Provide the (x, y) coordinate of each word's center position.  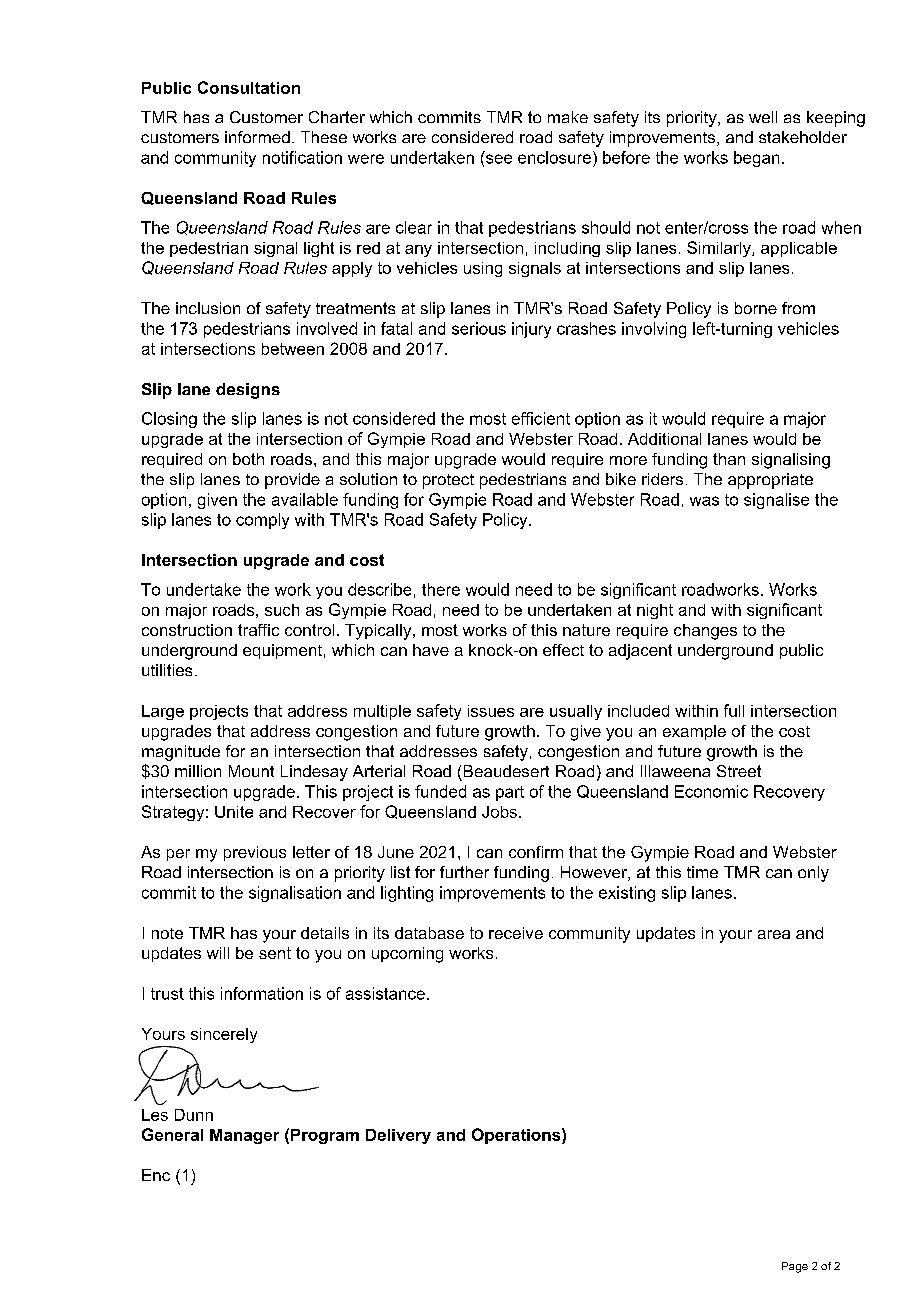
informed (257, 137)
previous (255, 853)
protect (448, 481)
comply (262, 521)
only (813, 874)
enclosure (554, 157)
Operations (517, 1136)
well (763, 117)
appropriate (770, 481)
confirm (536, 852)
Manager (244, 1136)
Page (795, 1267)
